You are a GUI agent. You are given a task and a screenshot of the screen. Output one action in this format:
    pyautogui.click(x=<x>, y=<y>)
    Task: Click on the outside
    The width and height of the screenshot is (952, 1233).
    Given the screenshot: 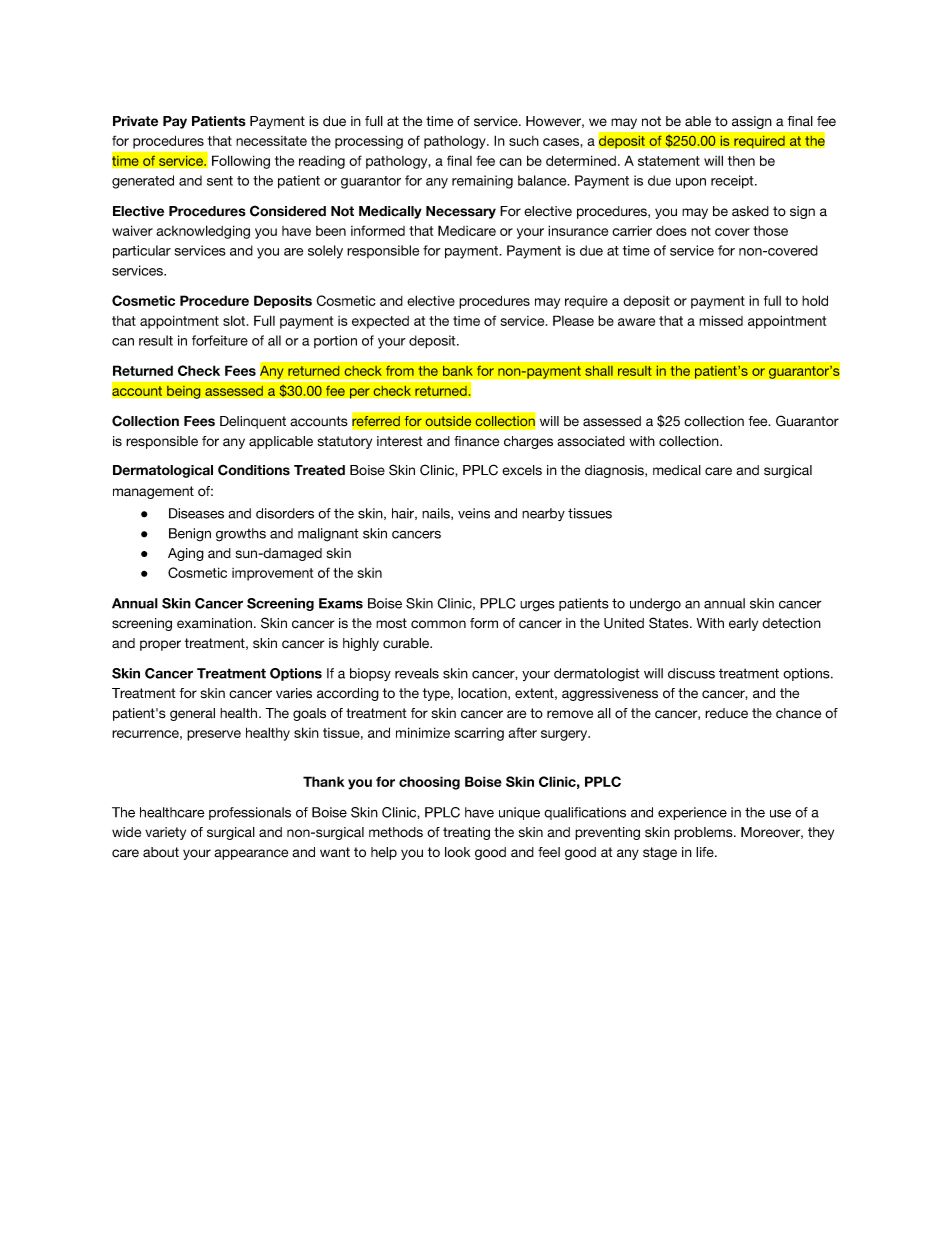 What is the action you would take?
    pyautogui.click(x=448, y=421)
